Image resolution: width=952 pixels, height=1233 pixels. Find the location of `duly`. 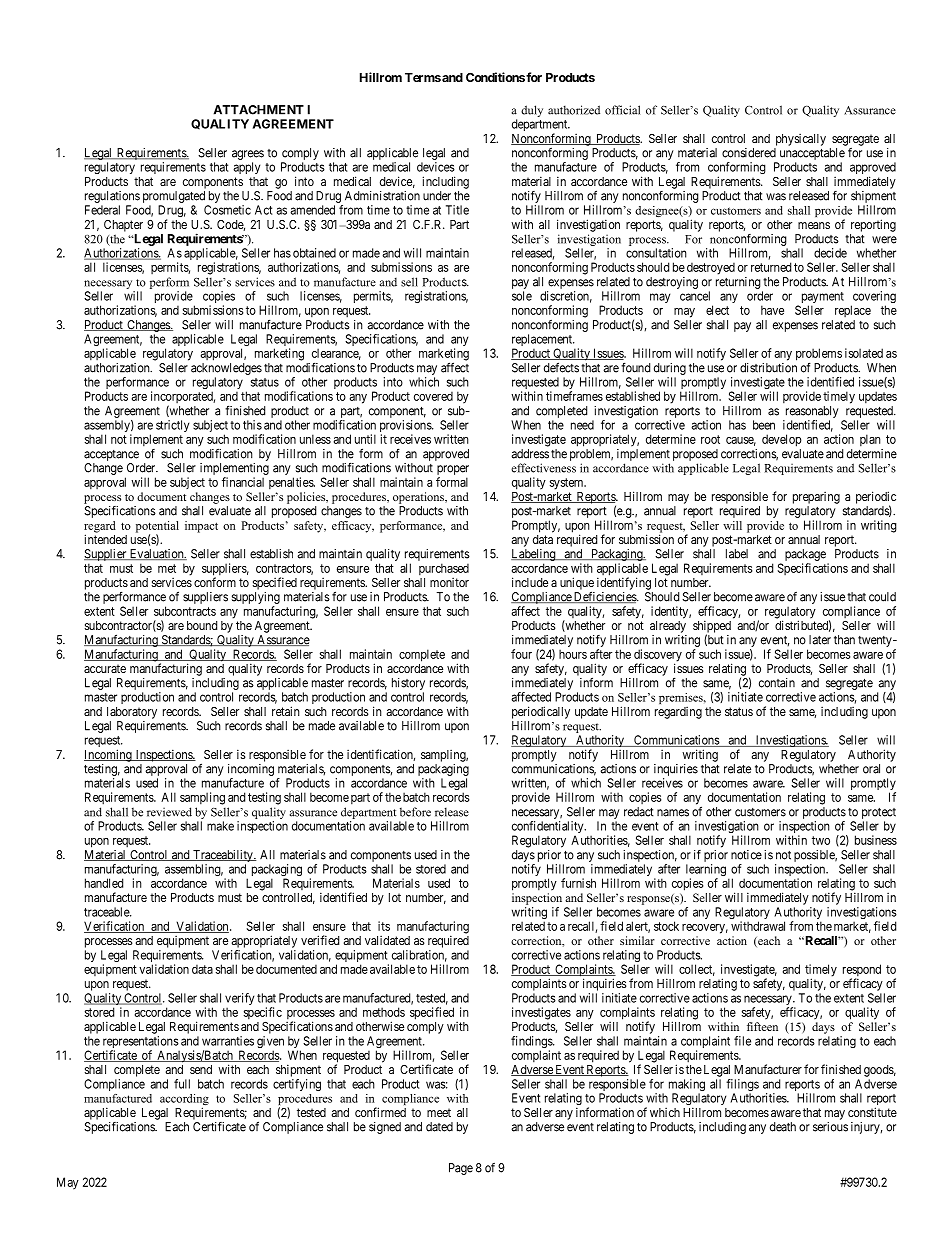

duly is located at coordinates (532, 111).
